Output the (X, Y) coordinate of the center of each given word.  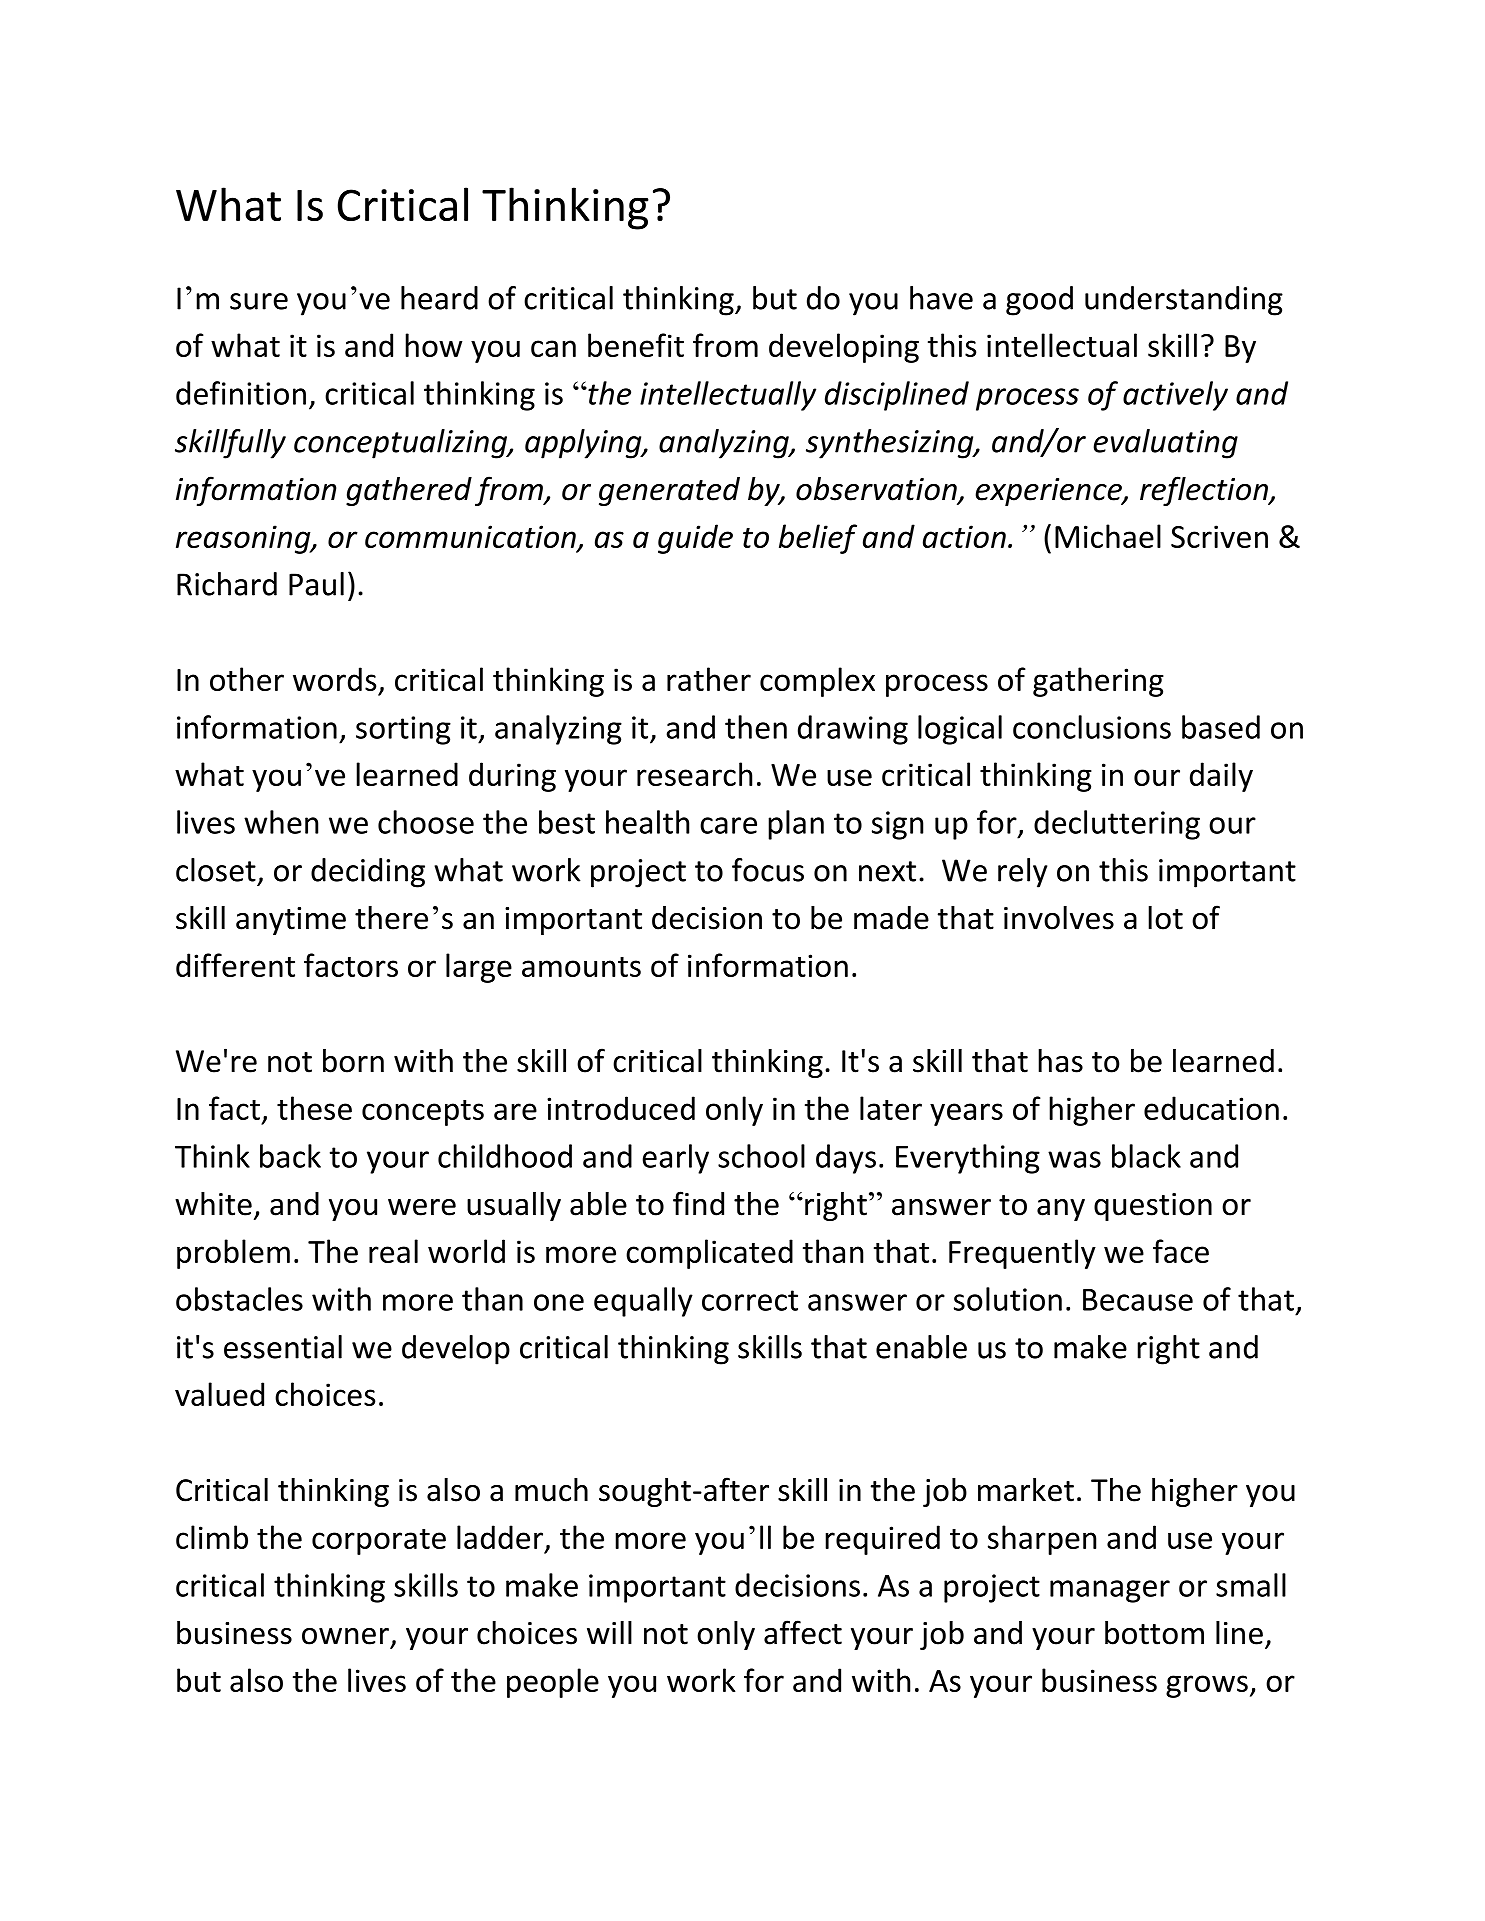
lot (1165, 918)
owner (345, 1636)
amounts (581, 967)
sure (259, 301)
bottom (1154, 1633)
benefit (636, 345)
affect (803, 1632)
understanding (1184, 301)
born (353, 1061)
